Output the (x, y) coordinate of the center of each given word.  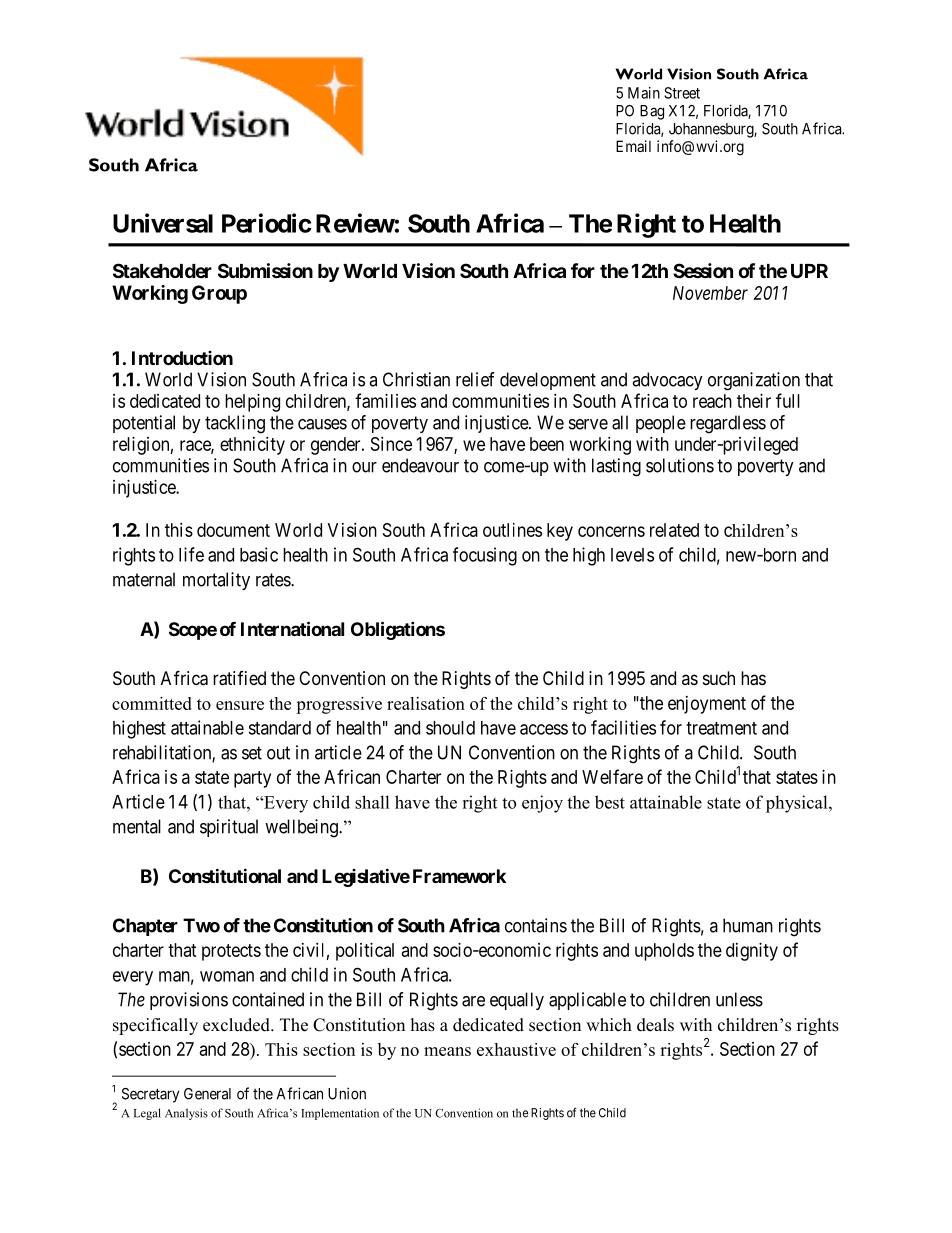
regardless (728, 424)
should (450, 728)
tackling (235, 424)
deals (655, 1025)
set (252, 753)
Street (682, 93)
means (447, 1051)
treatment (721, 728)
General (207, 1094)
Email (633, 146)
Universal (163, 223)
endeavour (420, 465)
